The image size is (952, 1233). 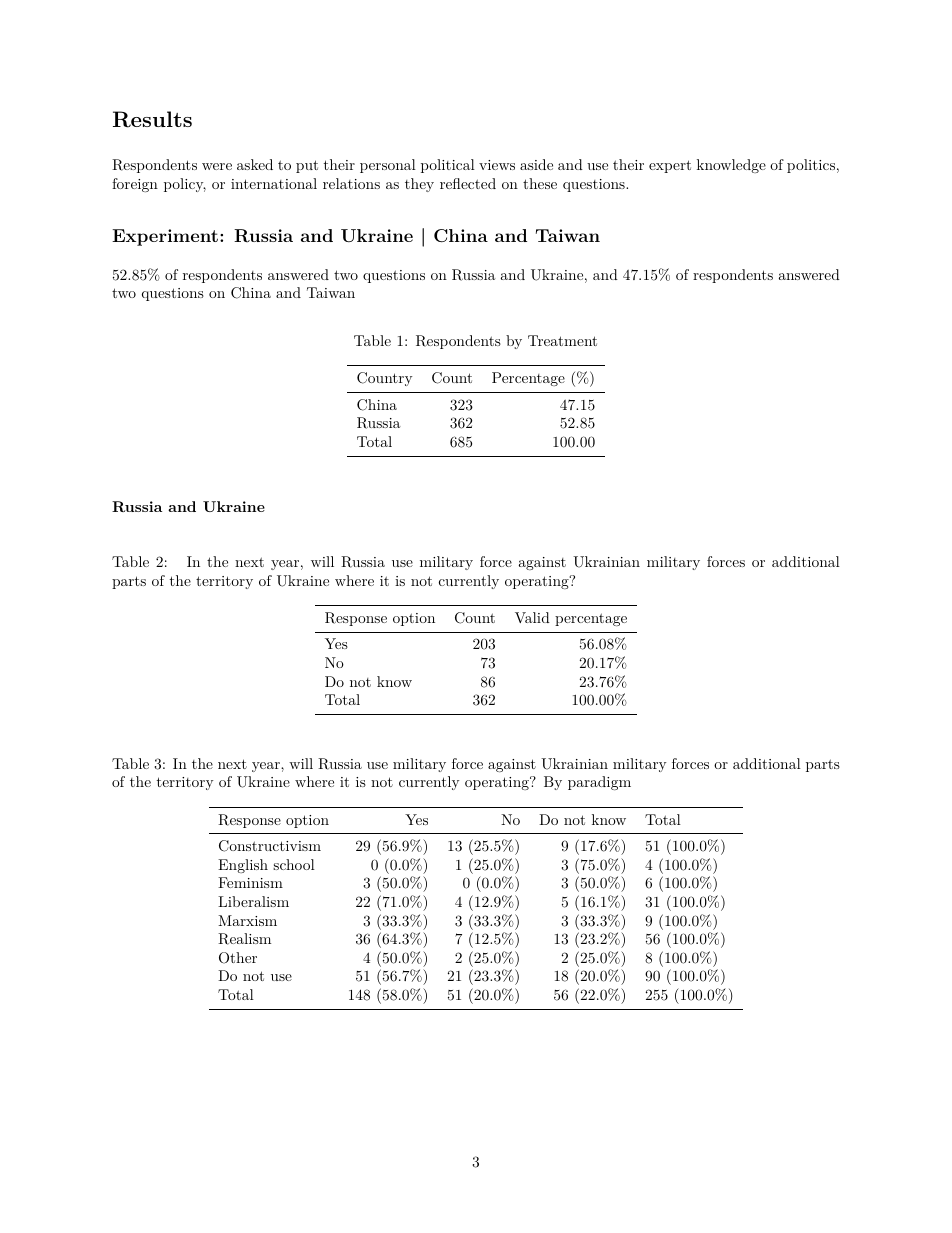 What do you see at coordinates (540, 183) in the screenshot?
I see `these` at bounding box center [540, 183].
